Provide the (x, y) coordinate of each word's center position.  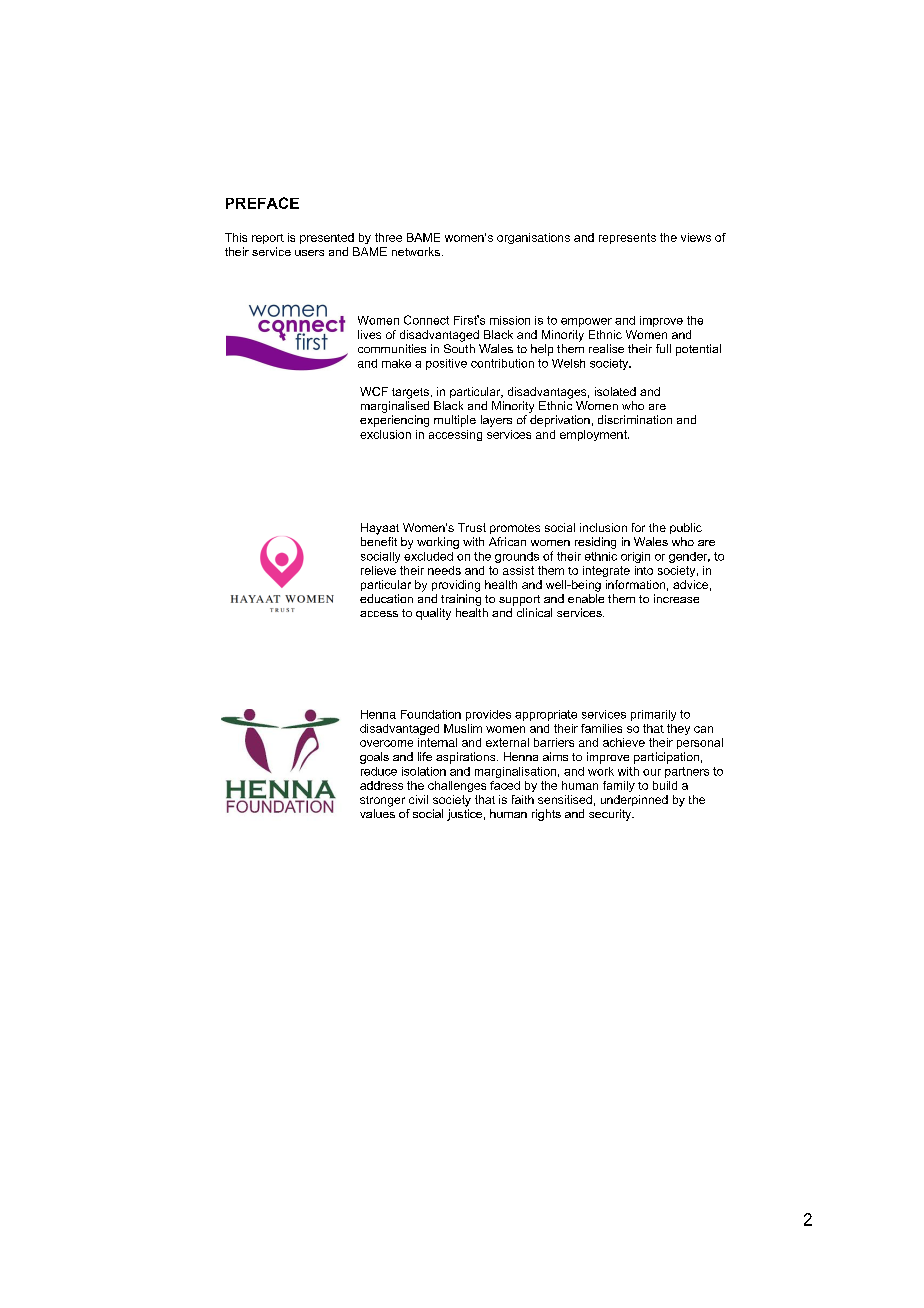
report (268, 239)
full (663, 348)
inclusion (603, 527)
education (386, 598)
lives (369, 334)
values (377, 813)
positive (446, 364)
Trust (472, 527)
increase (676, 598)
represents (627, 238)
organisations (533, 238)
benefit (379, 541)
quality (433, 614)
